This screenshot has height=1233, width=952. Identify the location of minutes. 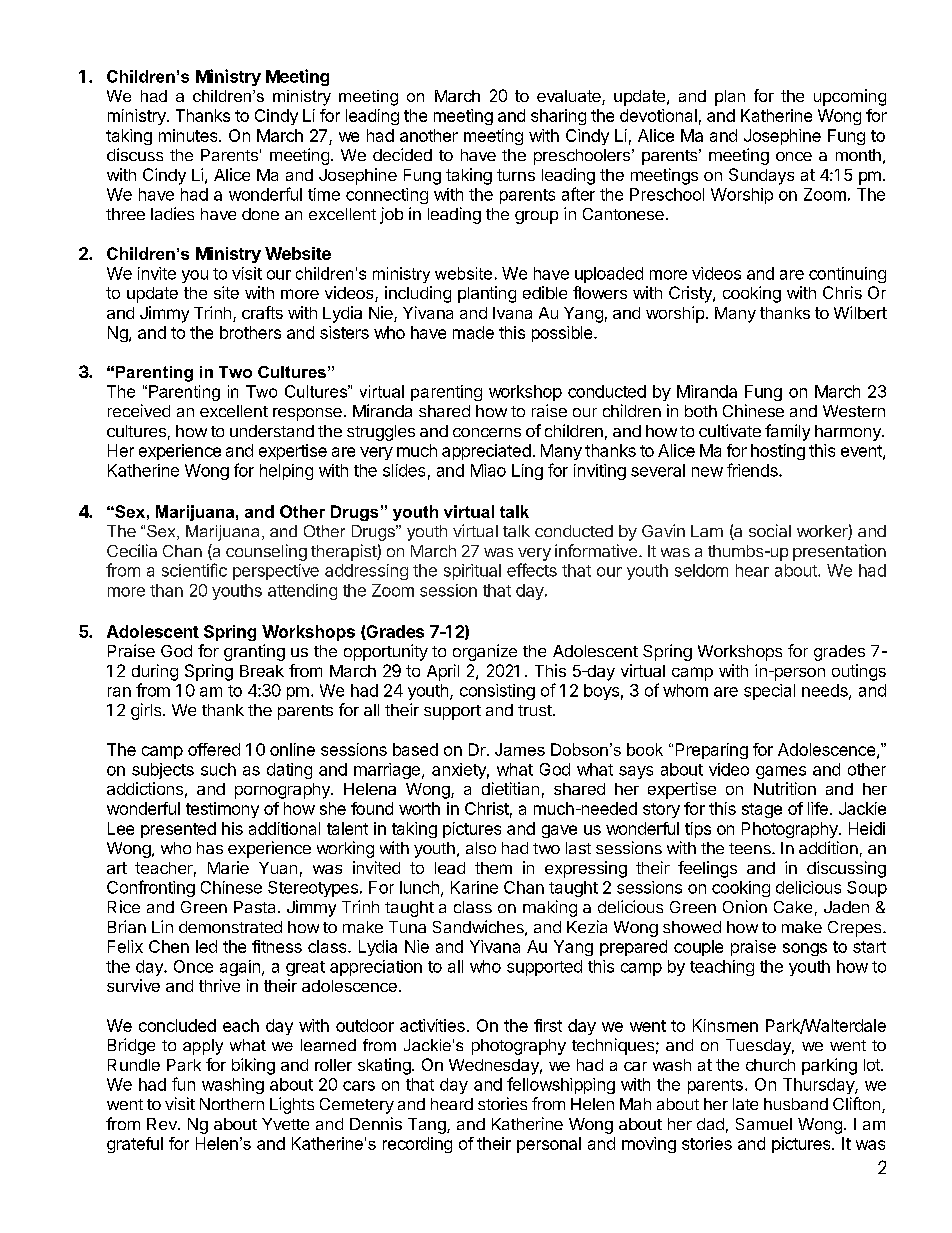
(189, 135).
